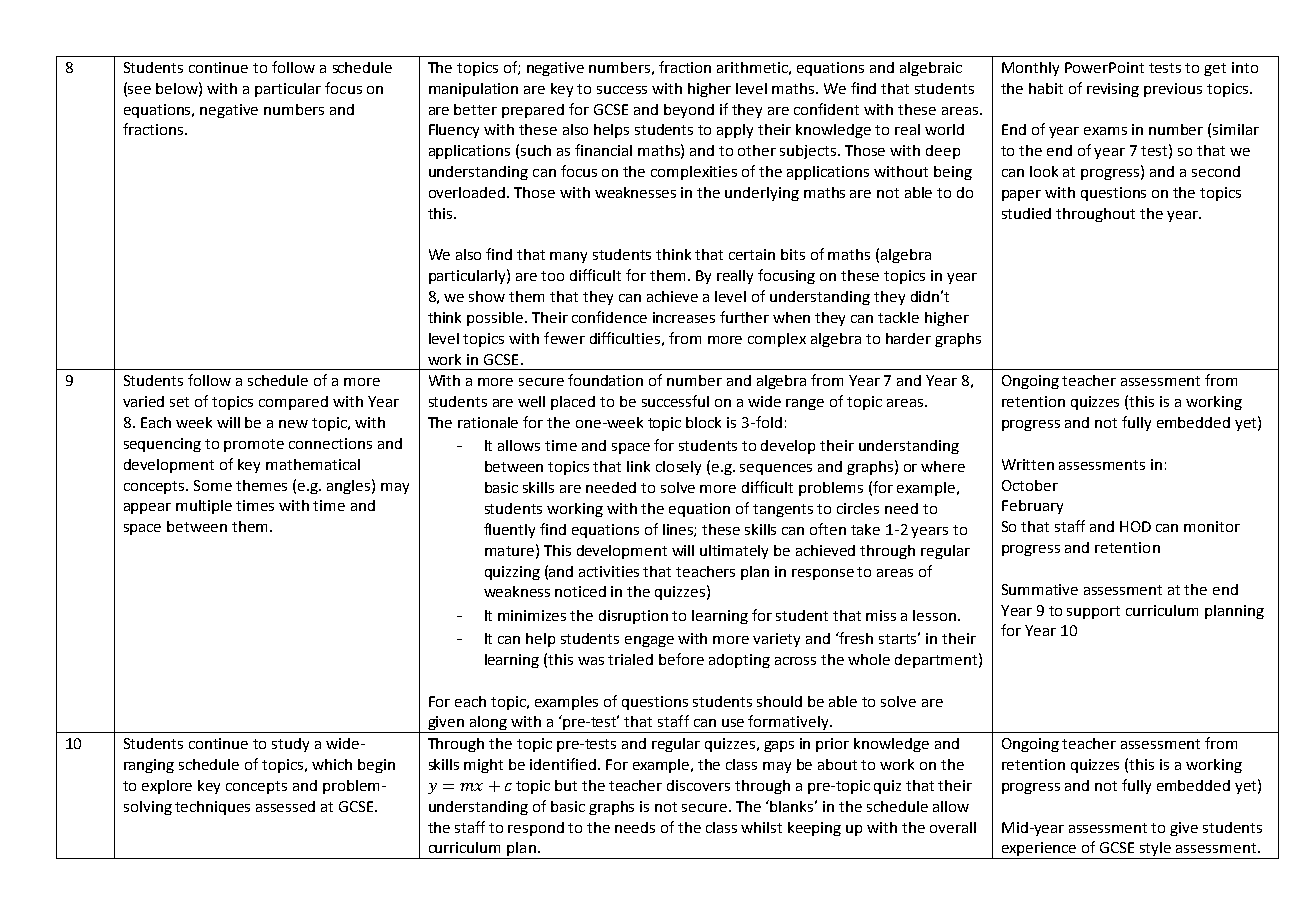 This document has width=1308, height=924. What do you see at coordinates (1026, 213) in the document?
I see `studied` at bounding box center [1026, 213].
